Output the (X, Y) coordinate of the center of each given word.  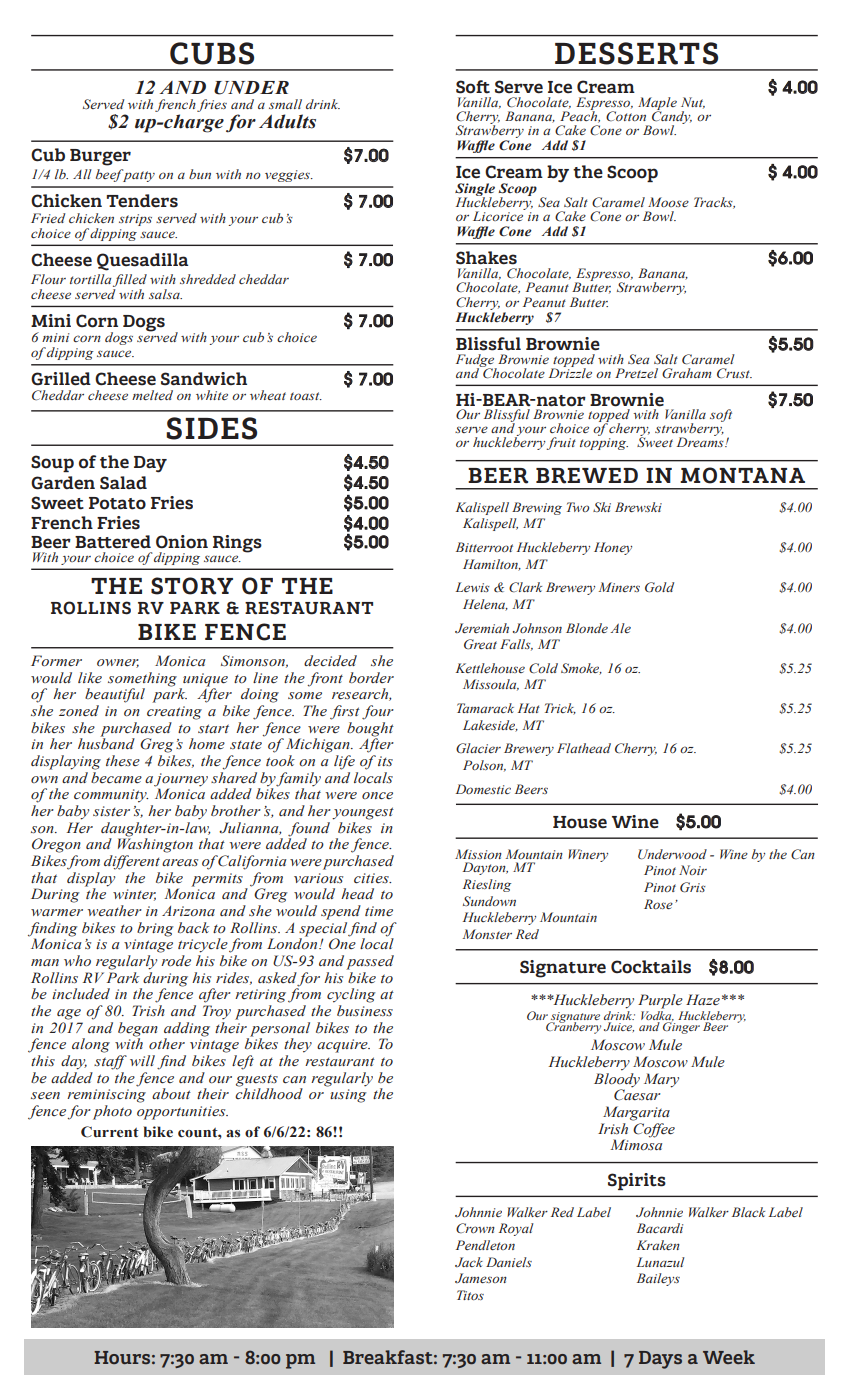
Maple (657, 104)
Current (110, 1132)
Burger (100, 157)
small (285, 104)
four (378, 712)
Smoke (581, 669)
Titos (470, 1295)
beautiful (115, 695)
